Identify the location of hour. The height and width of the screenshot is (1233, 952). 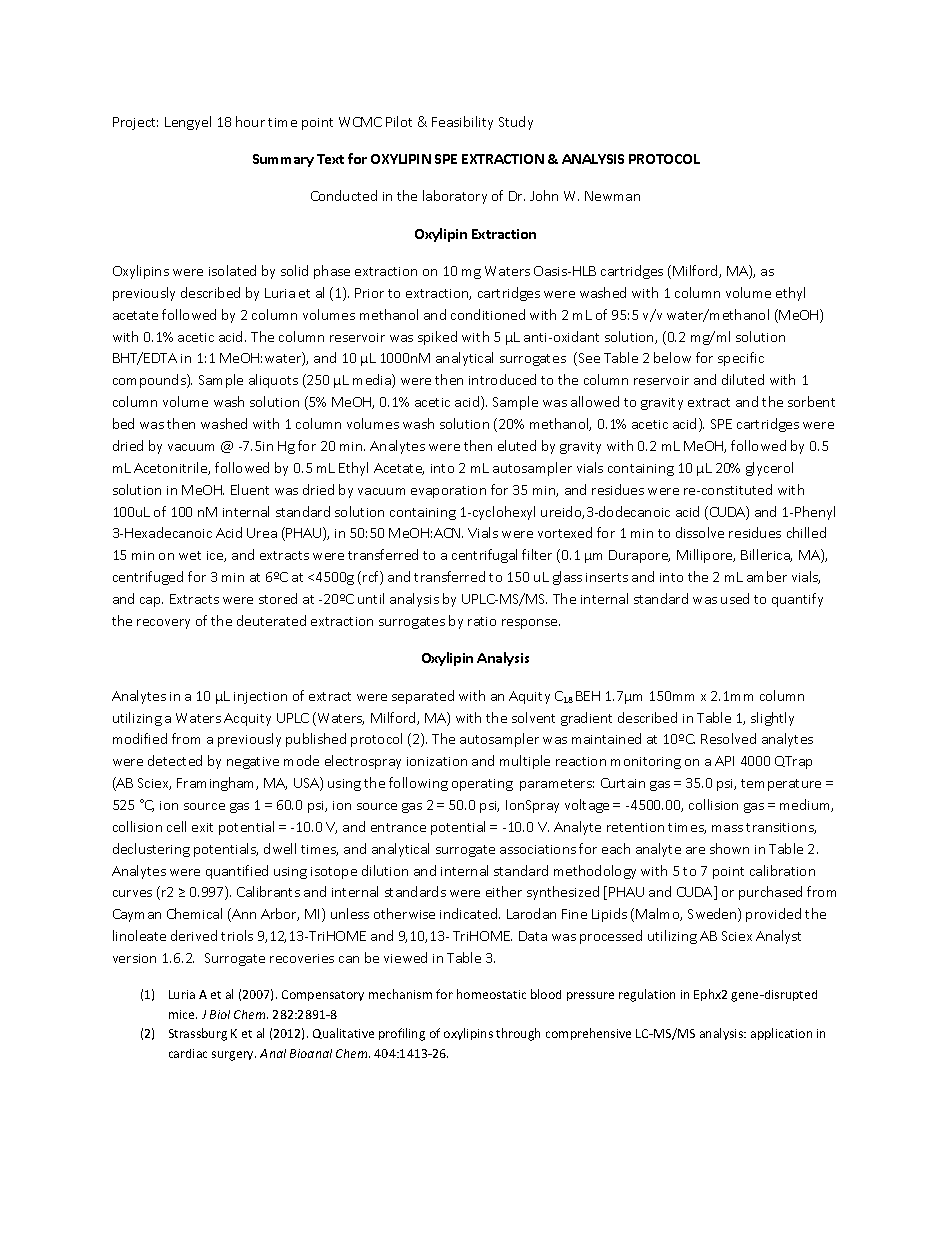
(250, 121).
